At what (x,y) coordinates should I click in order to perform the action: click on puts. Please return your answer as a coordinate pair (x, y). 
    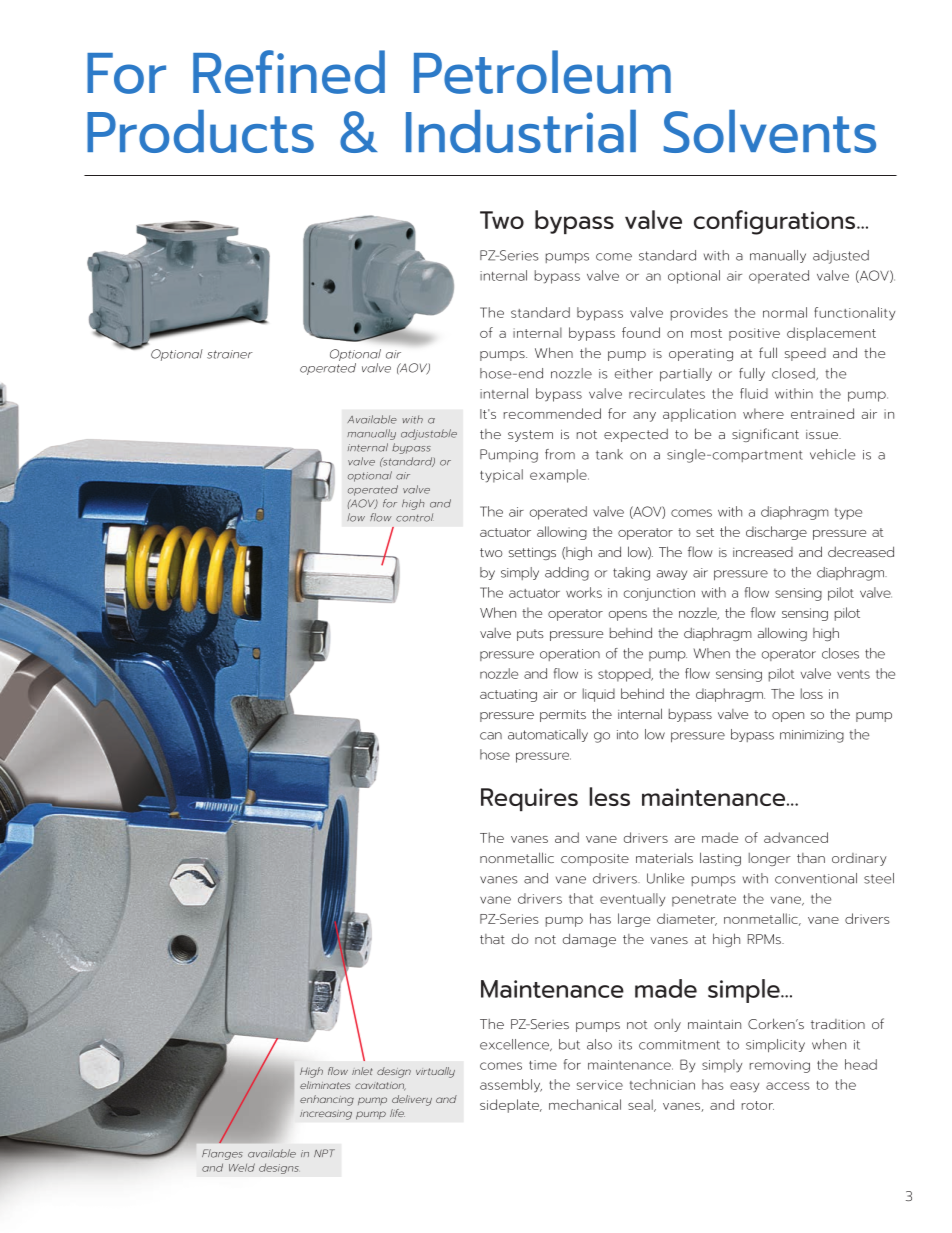
    Looking at the image, I should click on (530, 635).
